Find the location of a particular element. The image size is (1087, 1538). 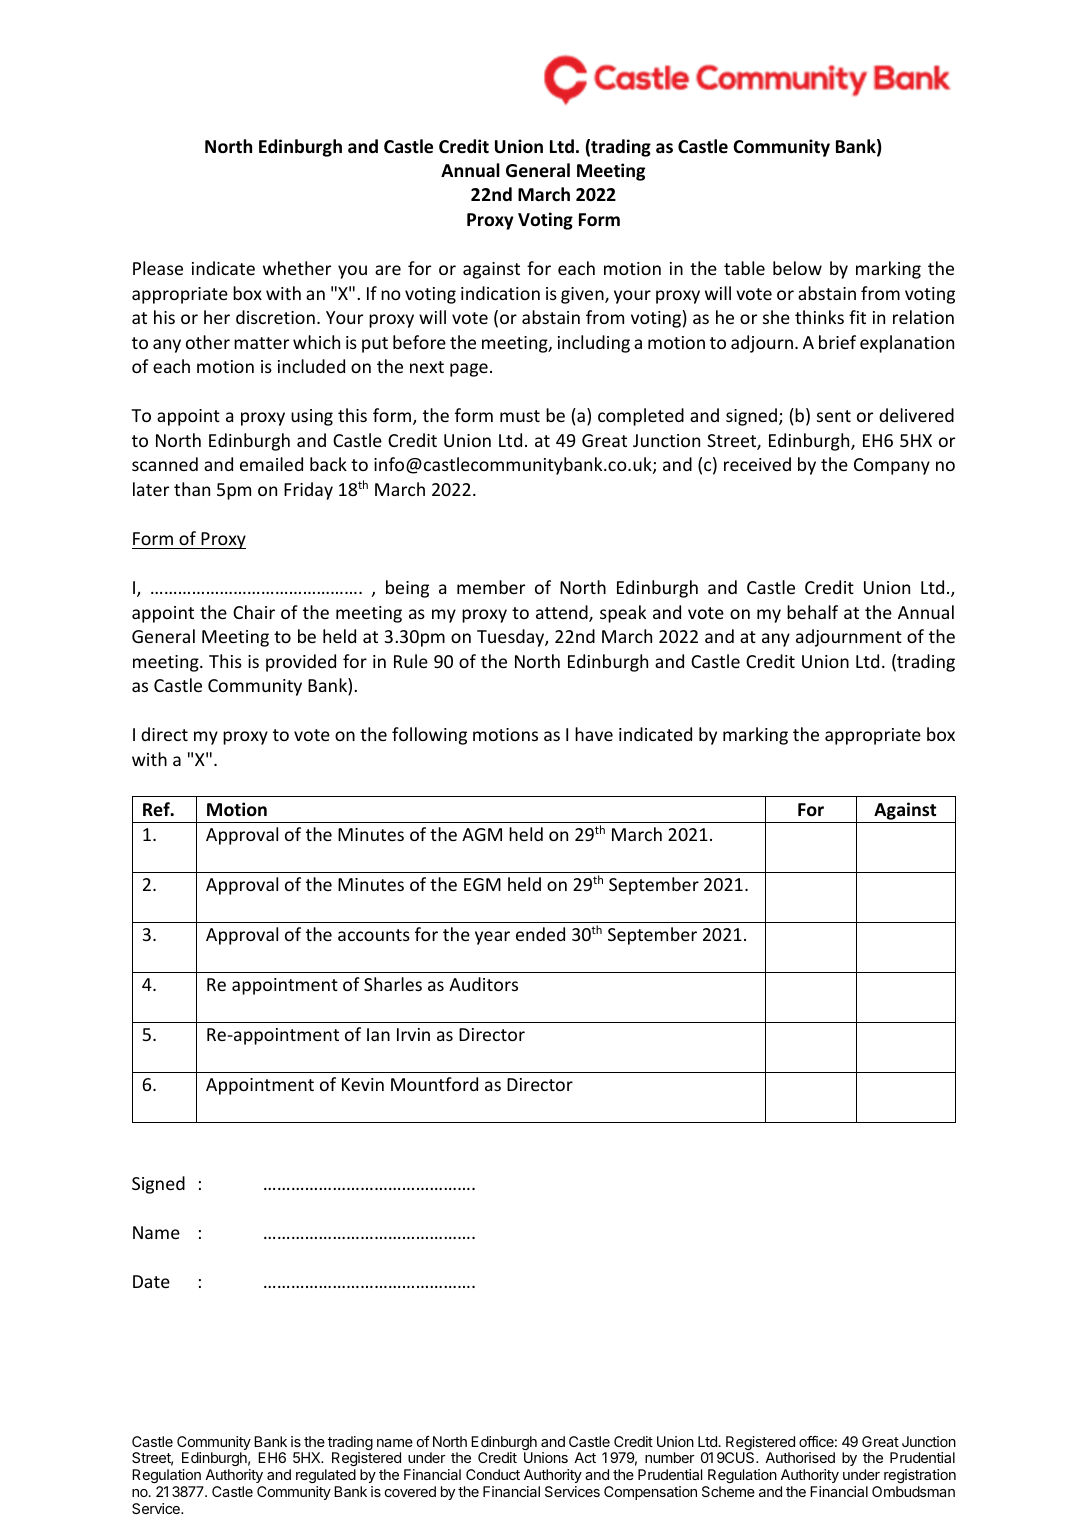

Act is located at coordinates (585, 1457).
